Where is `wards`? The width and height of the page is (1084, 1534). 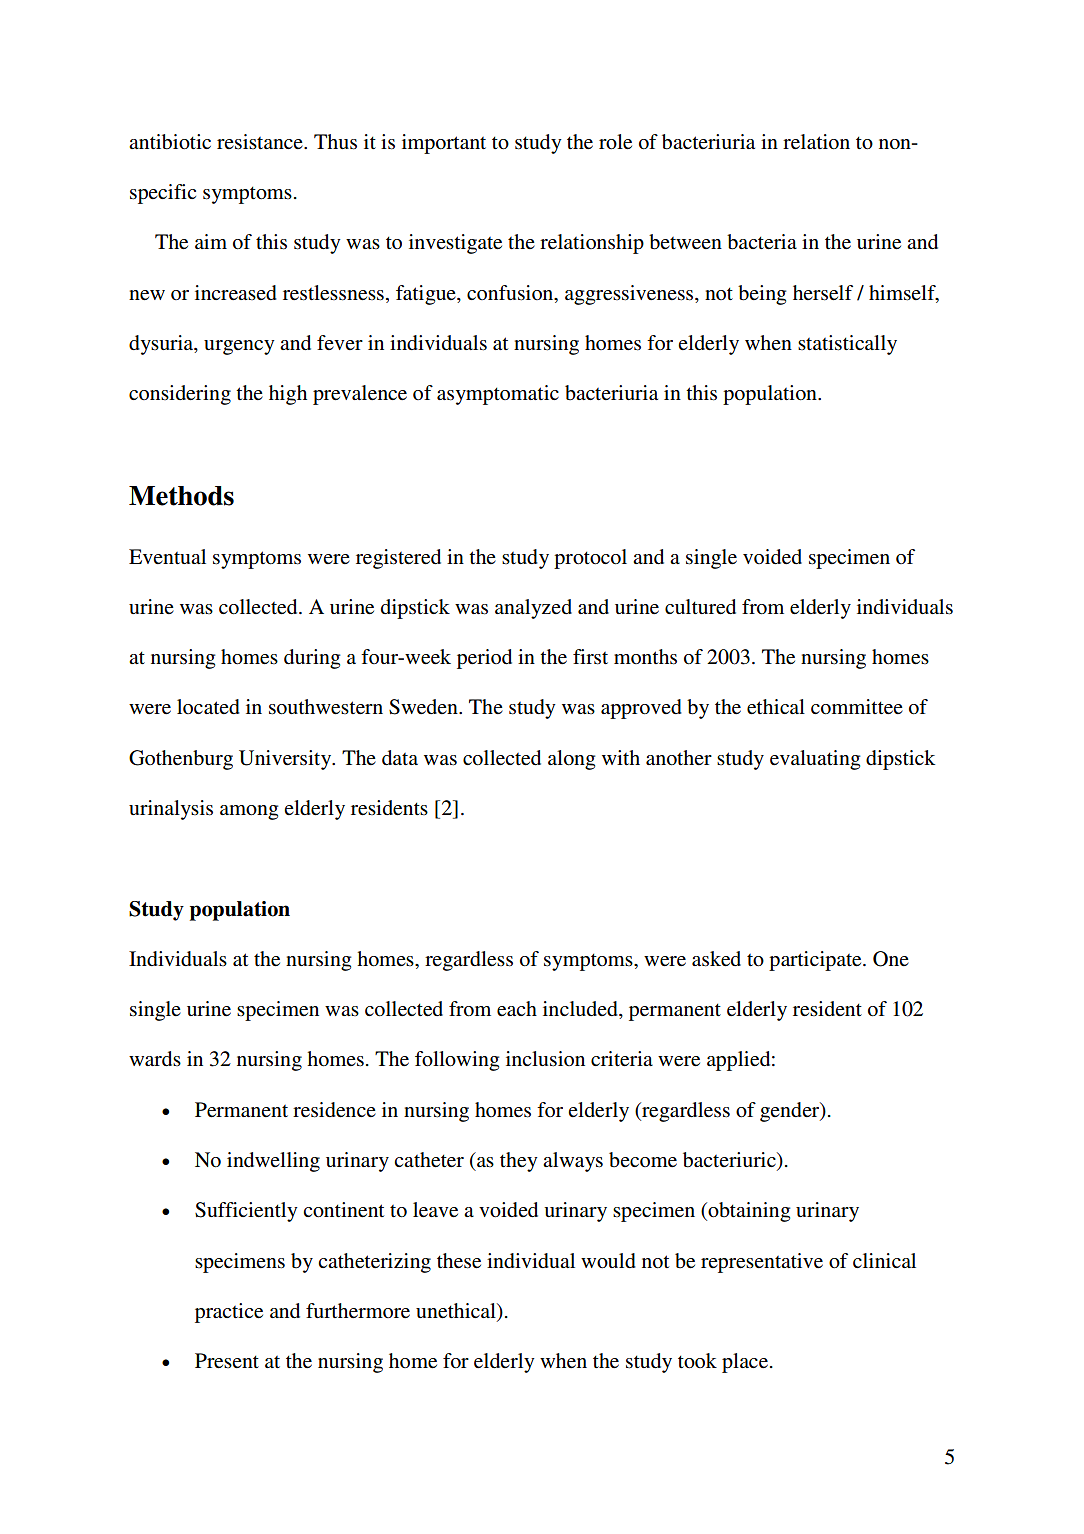
wards is located at coordinates (155, 1059).
